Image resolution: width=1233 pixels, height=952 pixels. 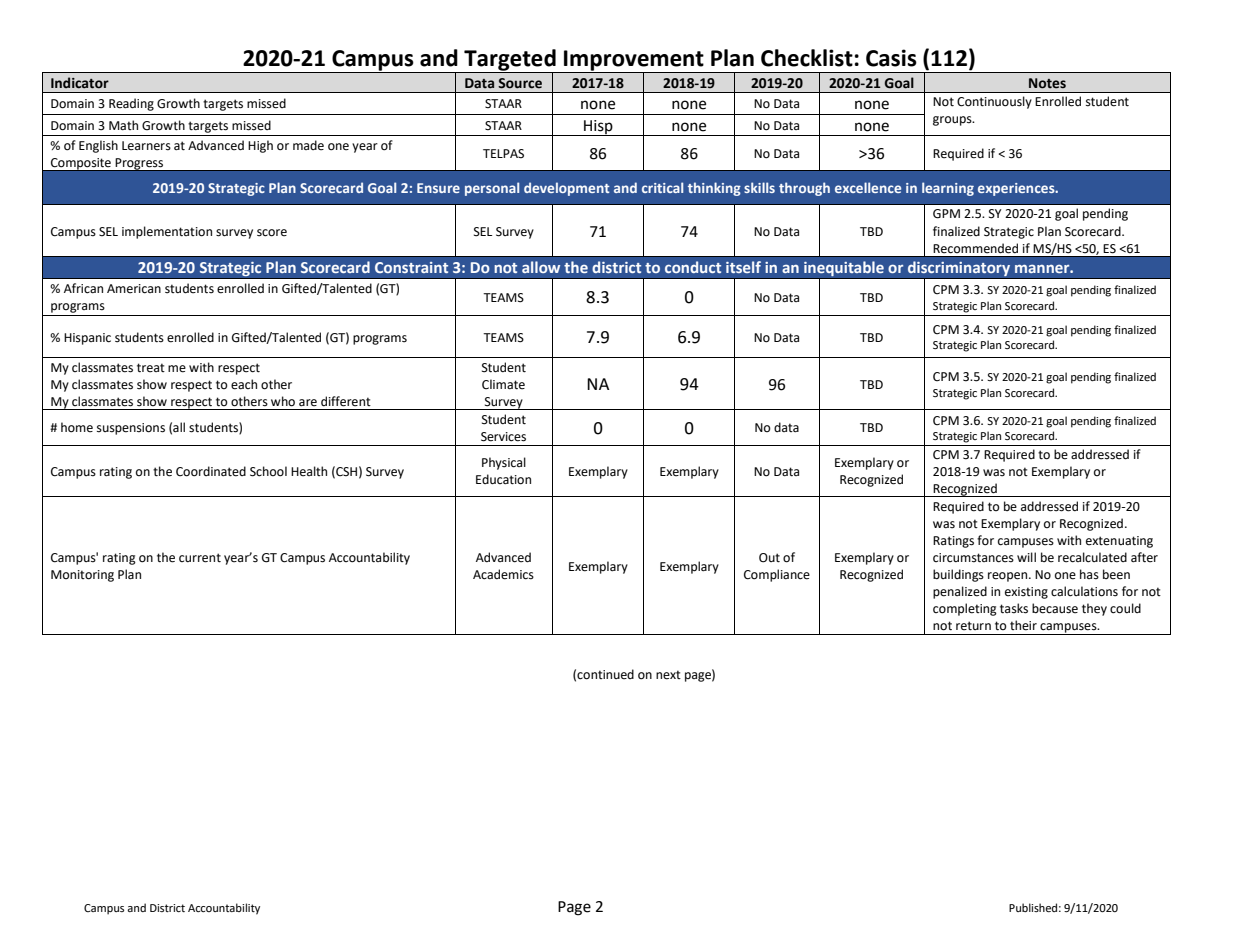 I want to click on their, so click(x=1023, y=625).
